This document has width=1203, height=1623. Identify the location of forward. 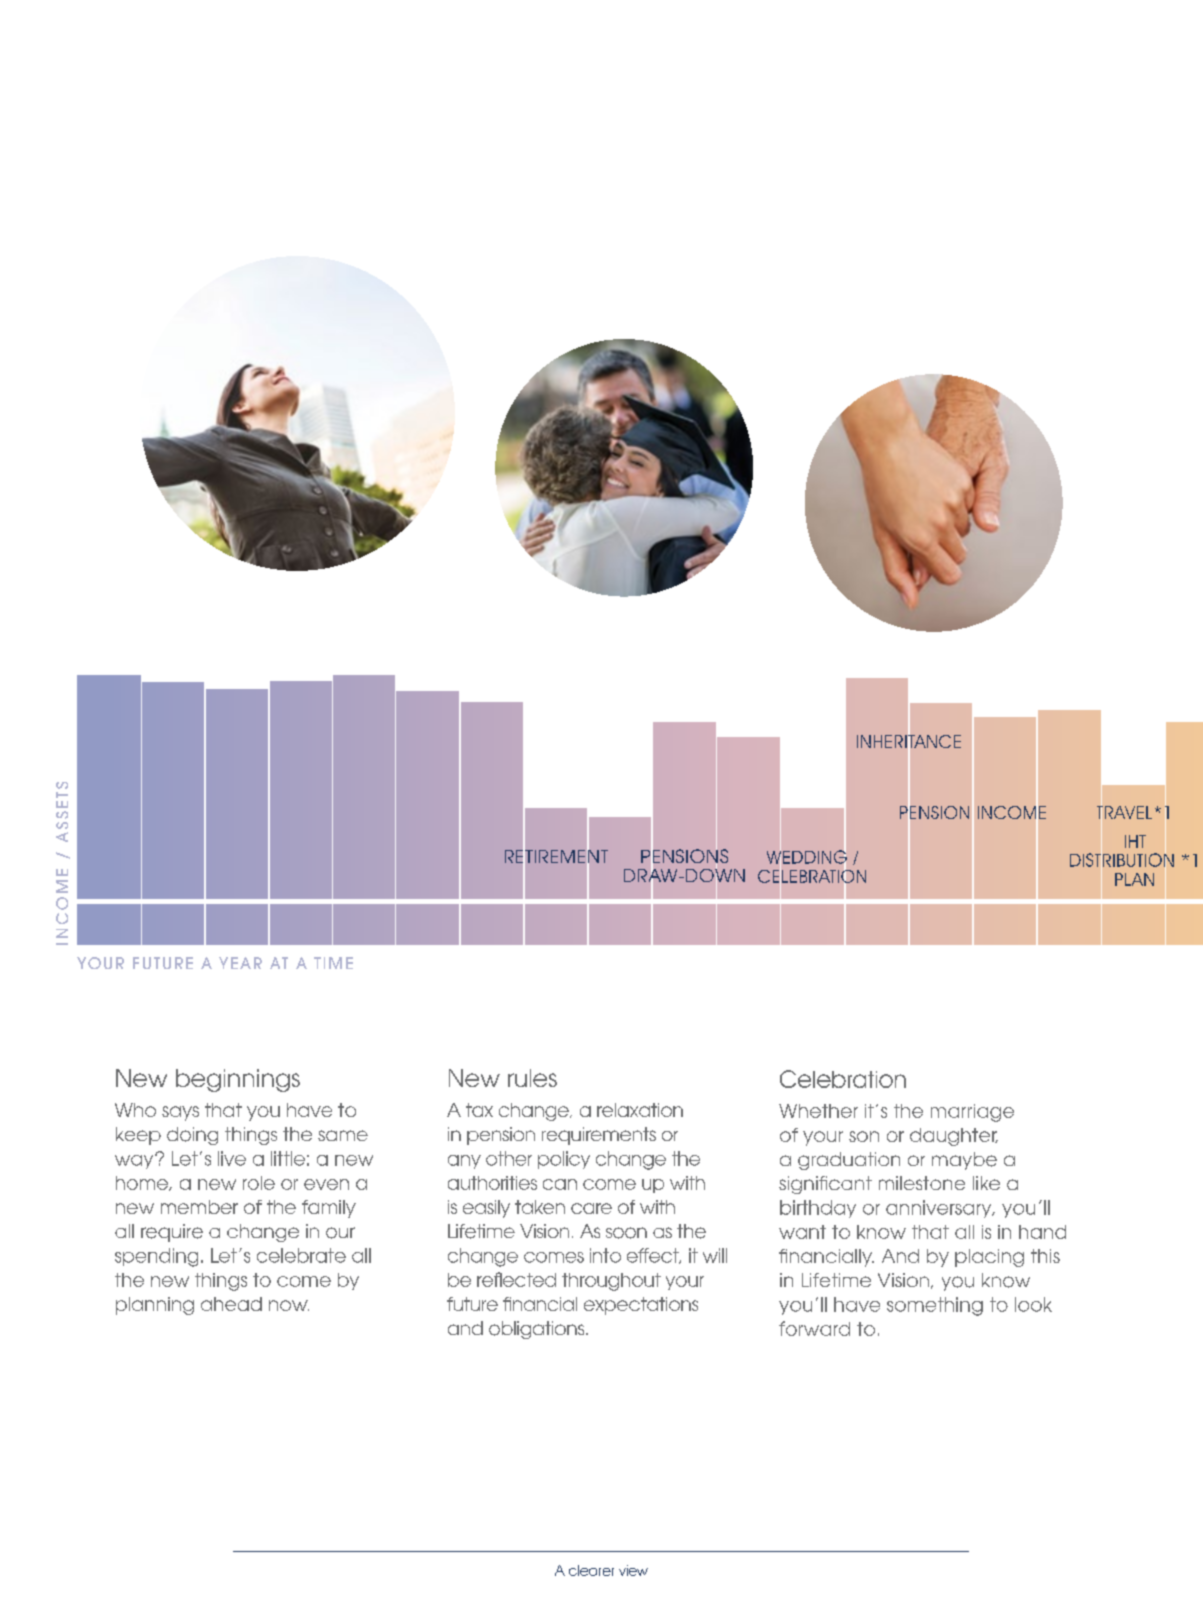
(814, 1328).
